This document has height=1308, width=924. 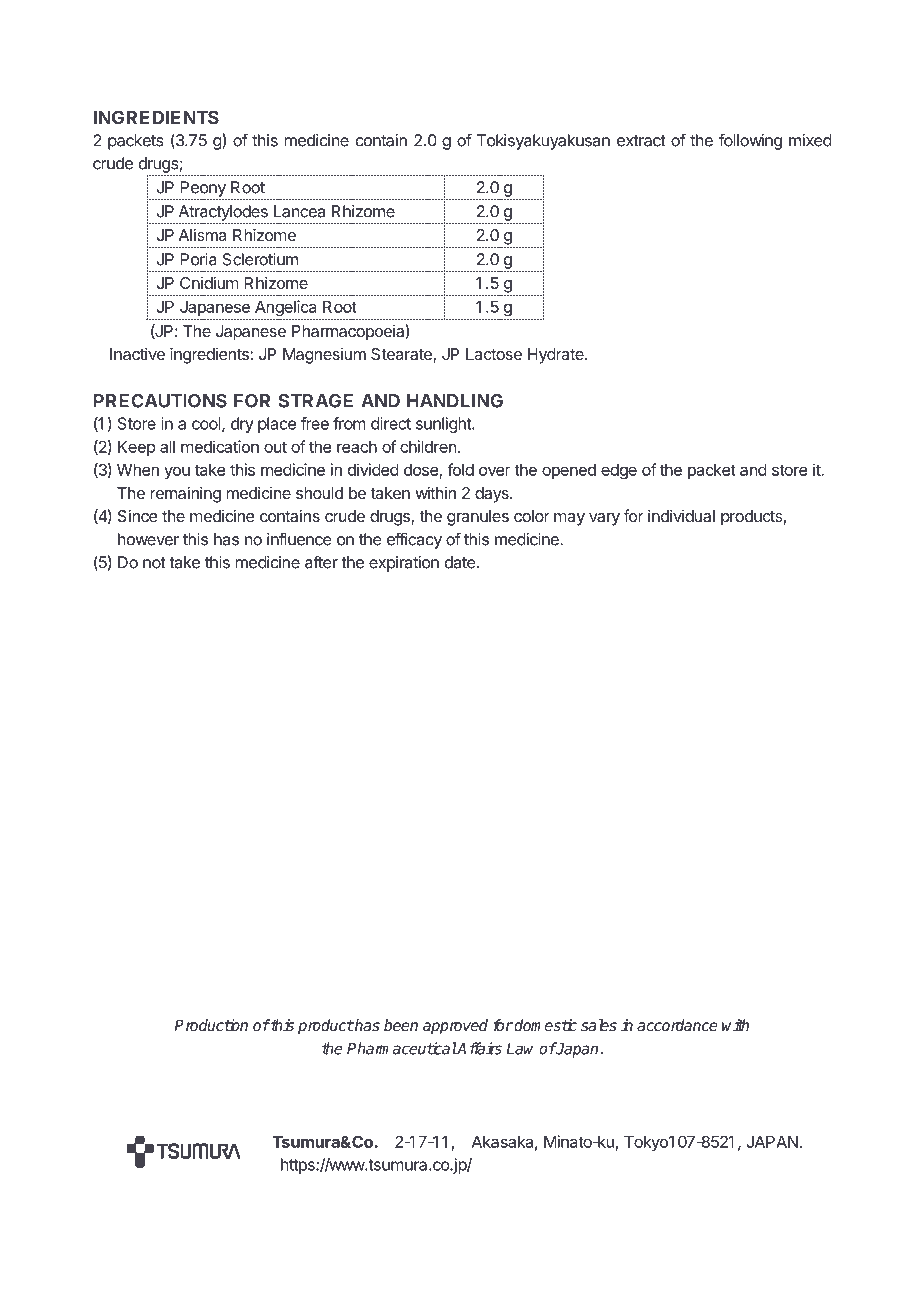 I want to click on following, so click(x=750, y=141).
